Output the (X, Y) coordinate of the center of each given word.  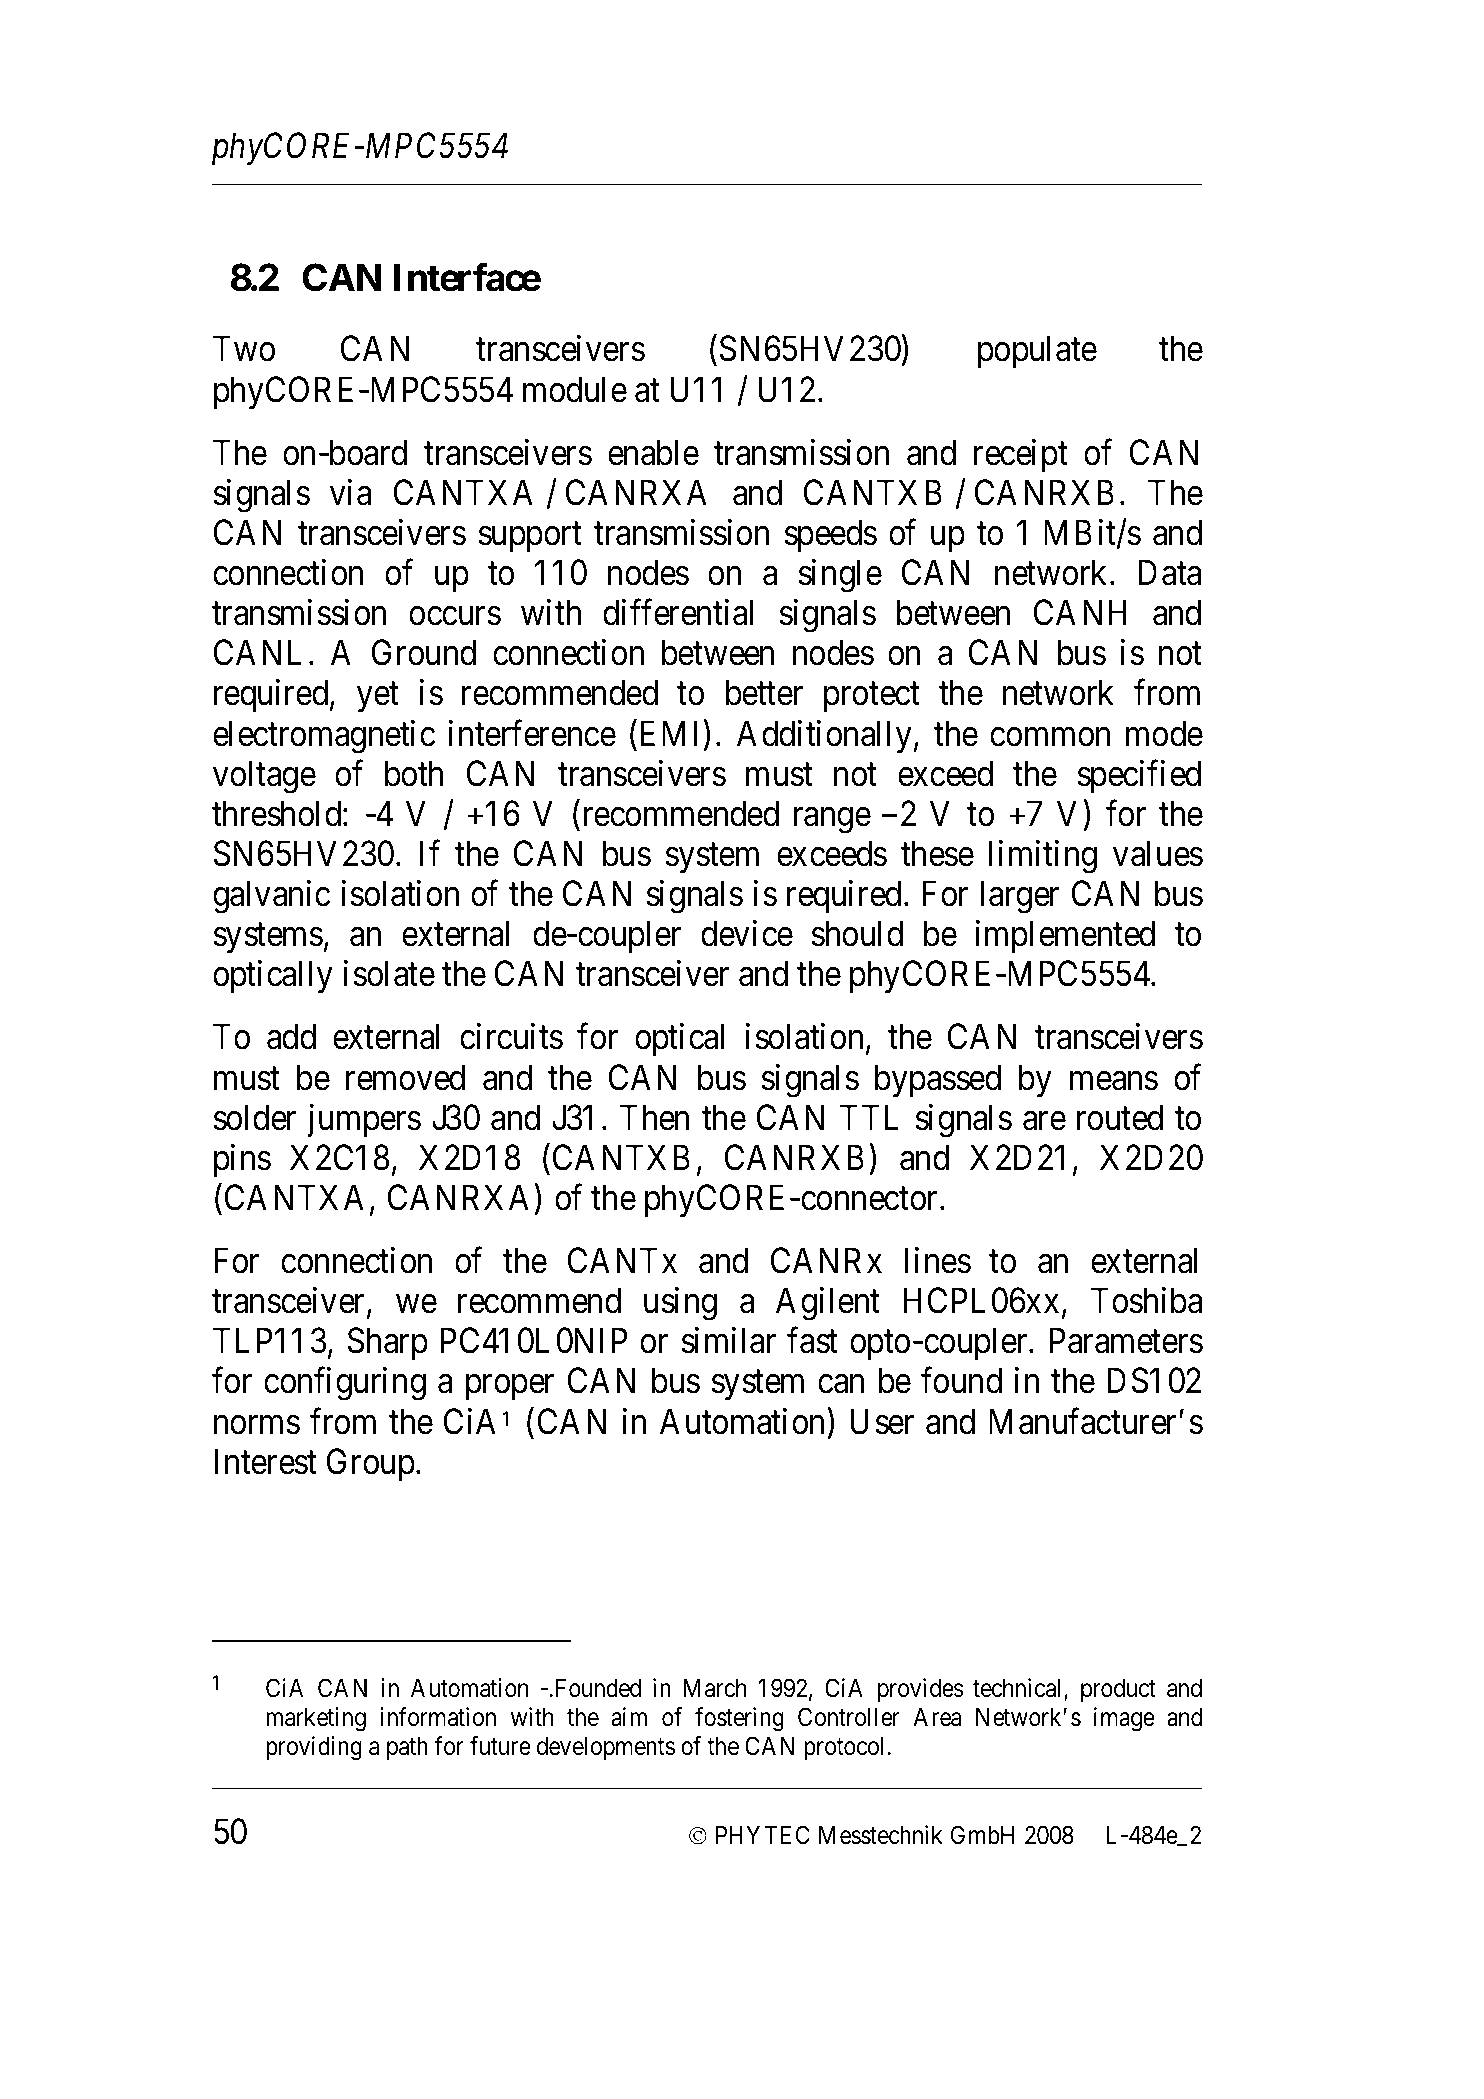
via (350, 492)
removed (405, 1077)
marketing (316, 1719)
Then (654, 1117)
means (1114, 1081)
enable (653, 452)
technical (1019, 1689)
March (715, 1688)
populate (1037, 352)
